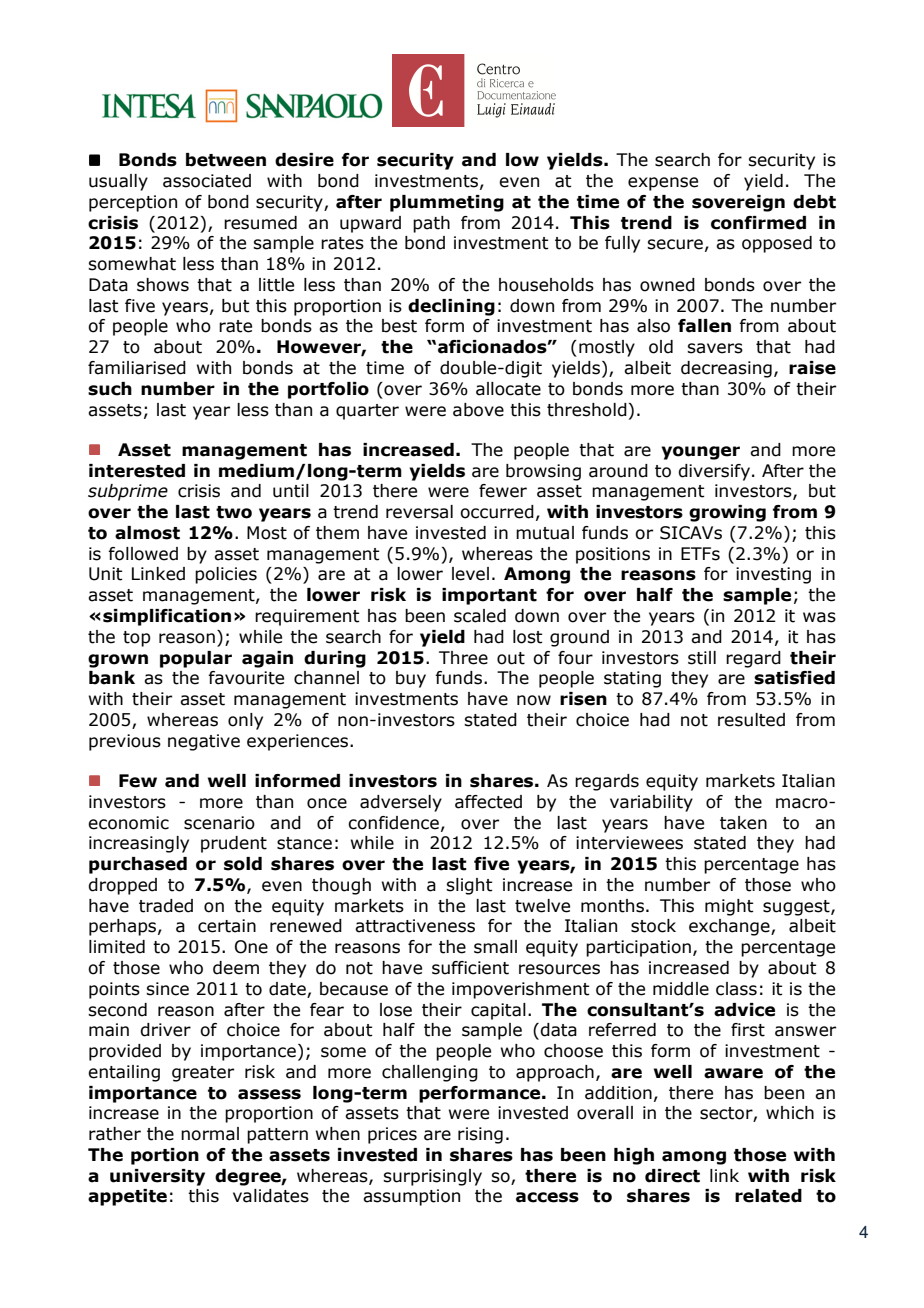  I want to click on plummeting, so click(447, 203).
